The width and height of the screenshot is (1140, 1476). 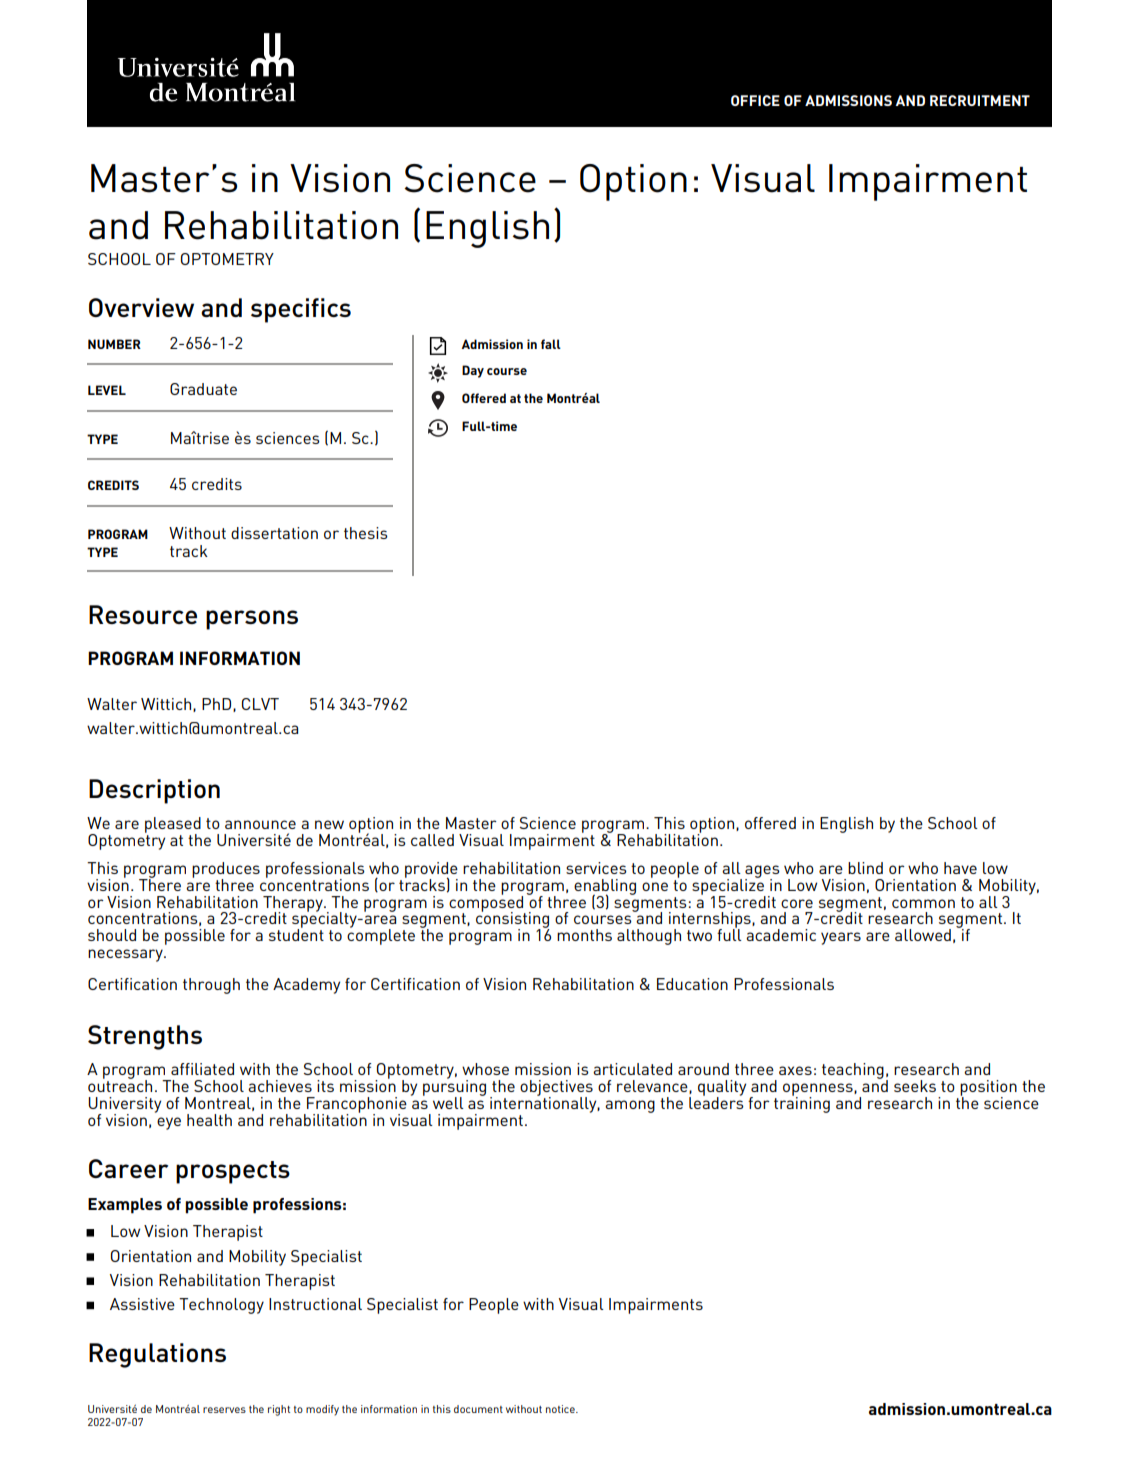 I want to click on services, so click(x=596, y=868).
